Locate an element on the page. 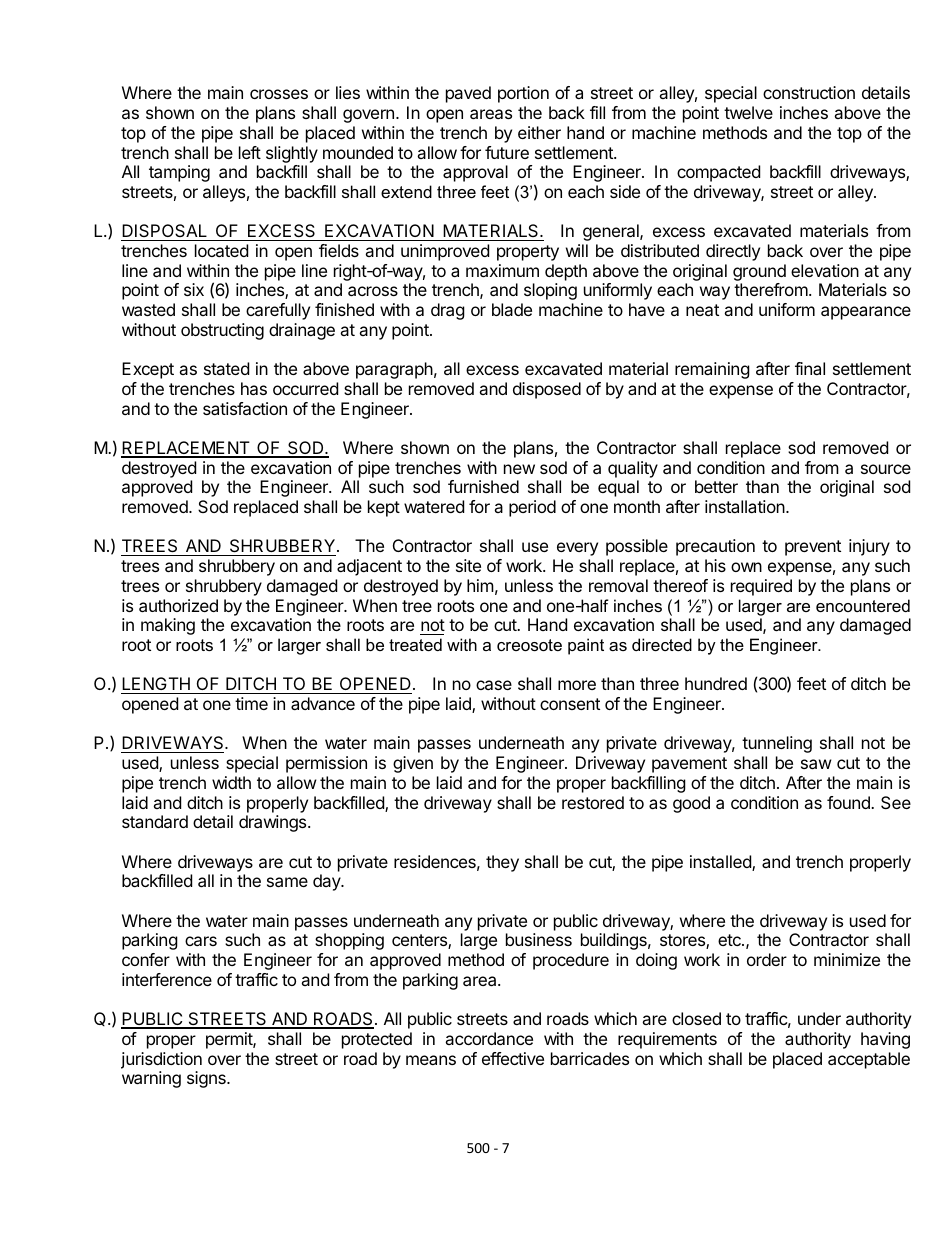  construction is located at coordinates (809, 92).
